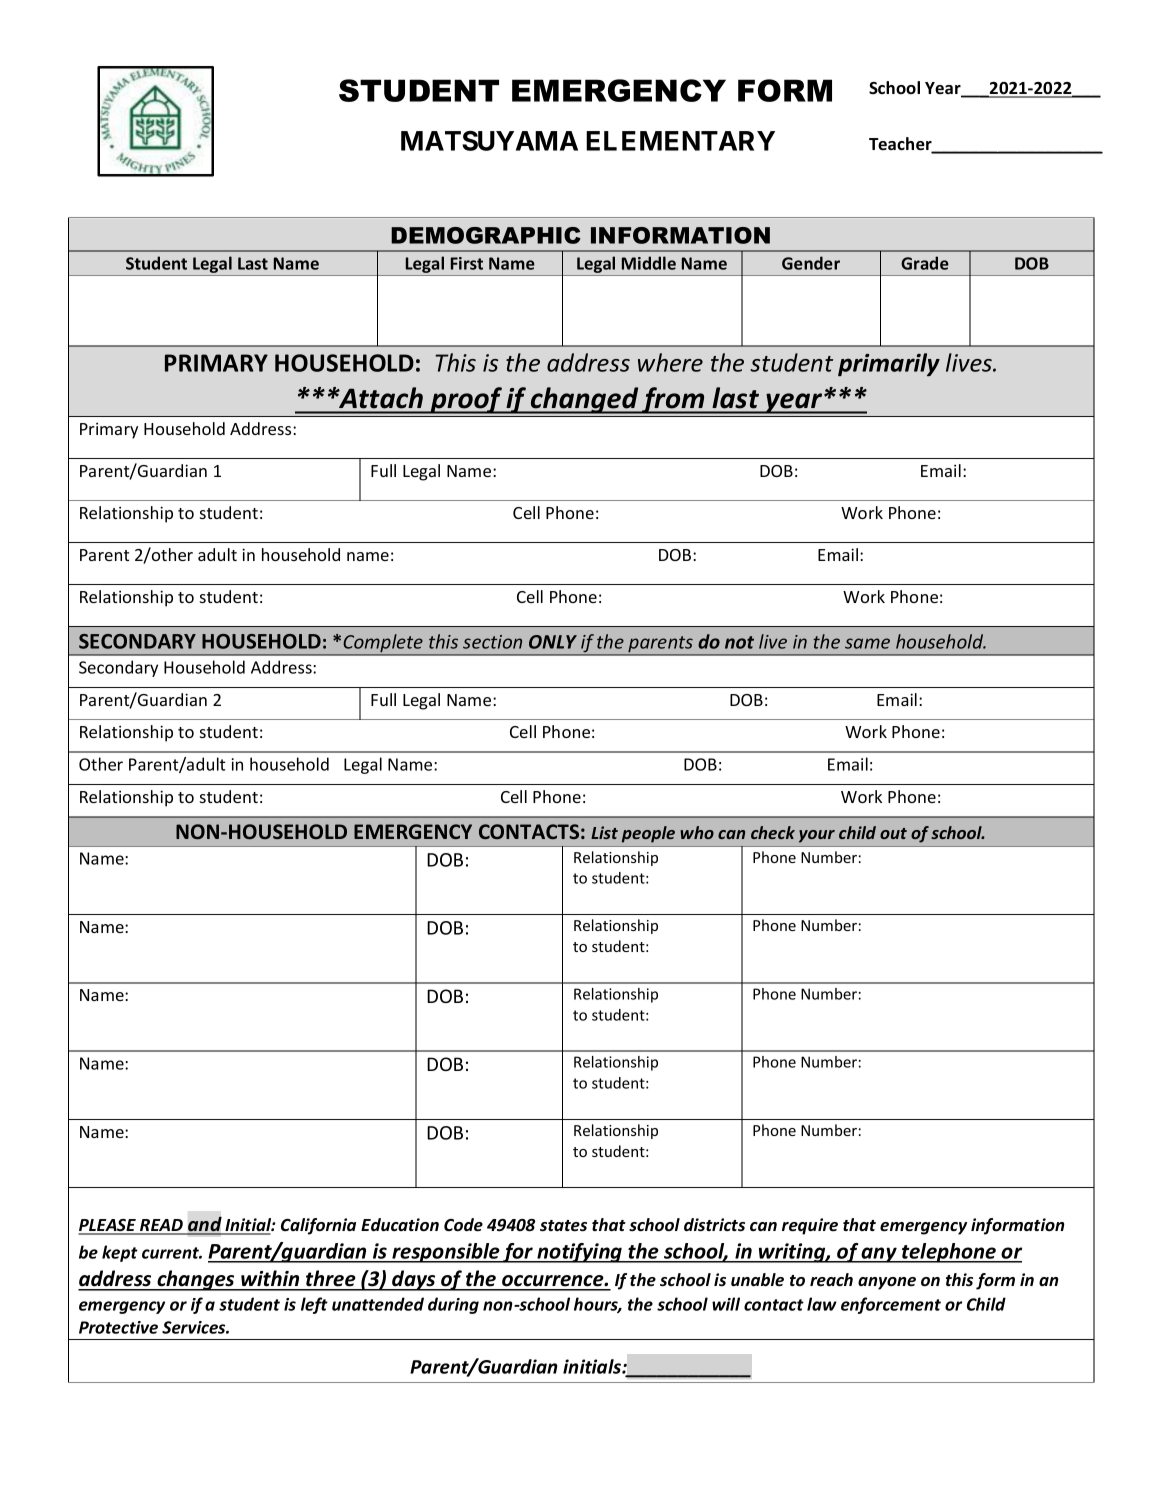  Describe the element at coordinates (492, 642) in the screenshot. I see `section` at that location.
